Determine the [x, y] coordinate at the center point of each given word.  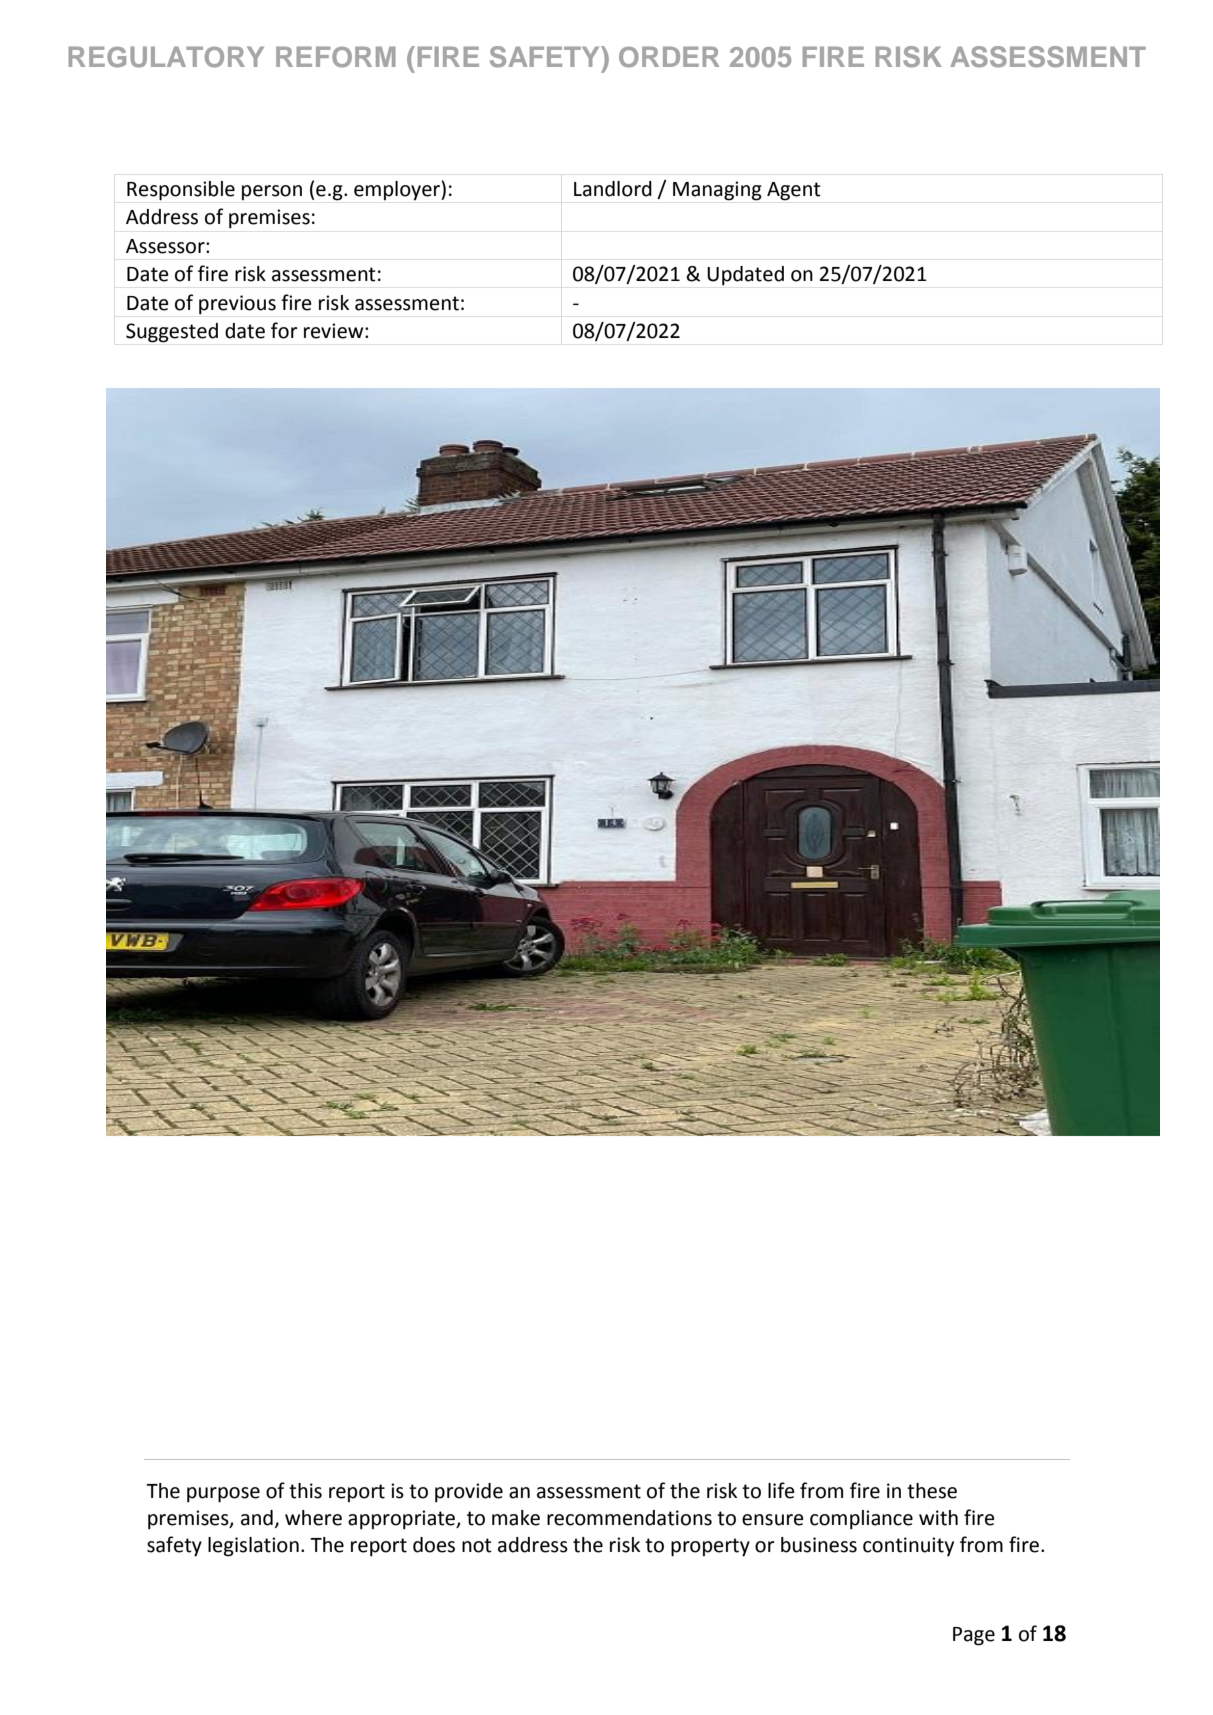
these [932, 1491]
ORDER [669, 57]
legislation [253, 1547]
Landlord [613, 189]
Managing [717, 191]
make [516, 1518]
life [781, 1490]
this [305, 1491]
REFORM [336, 57]
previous [237, 305]
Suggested [172, 333]
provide [469, 1493]
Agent [794, 191]
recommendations [629, 1518]
